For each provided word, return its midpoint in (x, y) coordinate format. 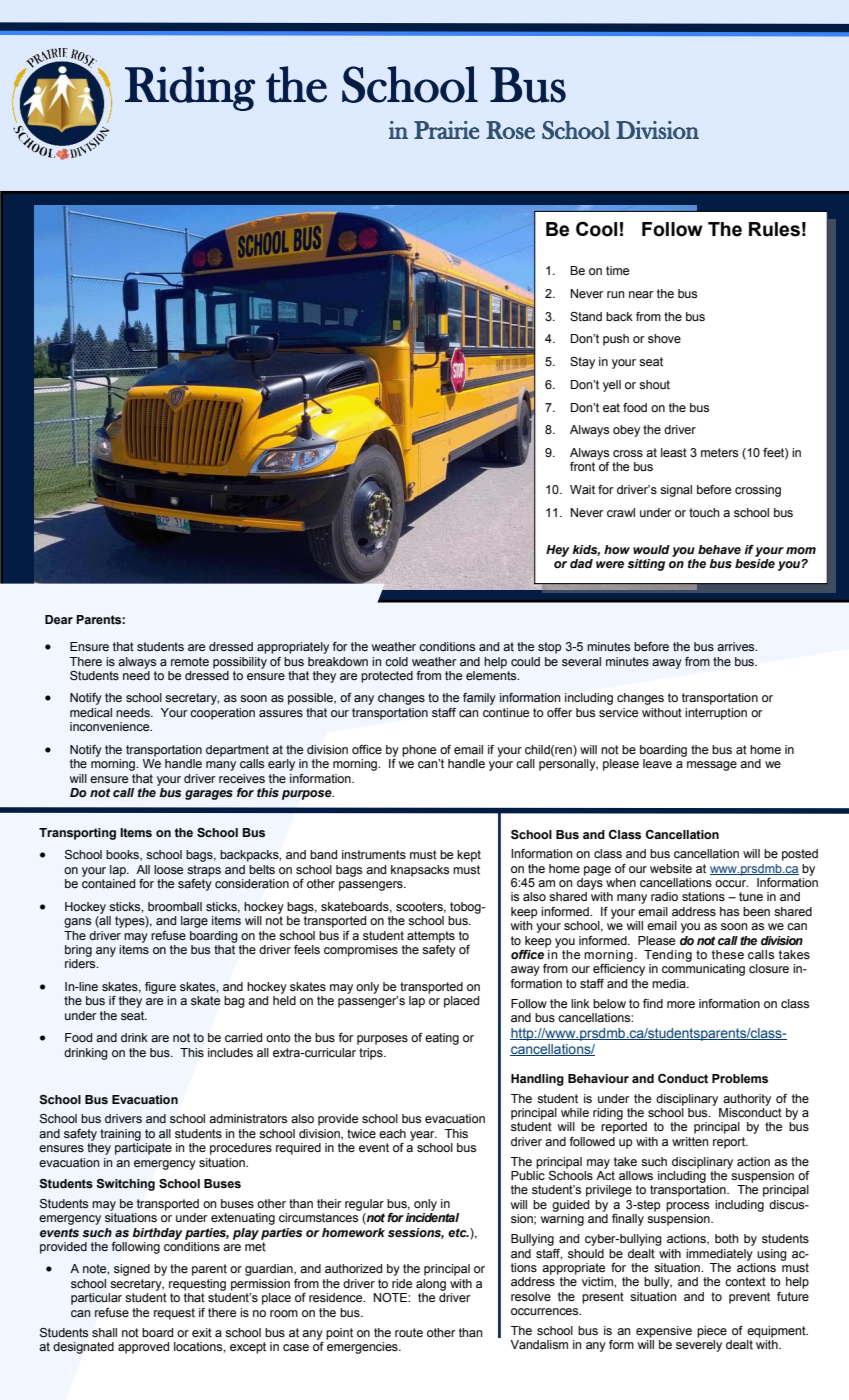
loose (168, 869)
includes (230, 1053)
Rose (510, 130)
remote (190, 661)
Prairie (447, 130)
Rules (774, 229)
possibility (240, 663)
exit (202, 1333)
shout (654, 385)
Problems (740, 1078)
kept (469, 856)
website (671, 869)
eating (442, 1039)
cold (396, 661)
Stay (582, 363)
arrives (737, 647)
